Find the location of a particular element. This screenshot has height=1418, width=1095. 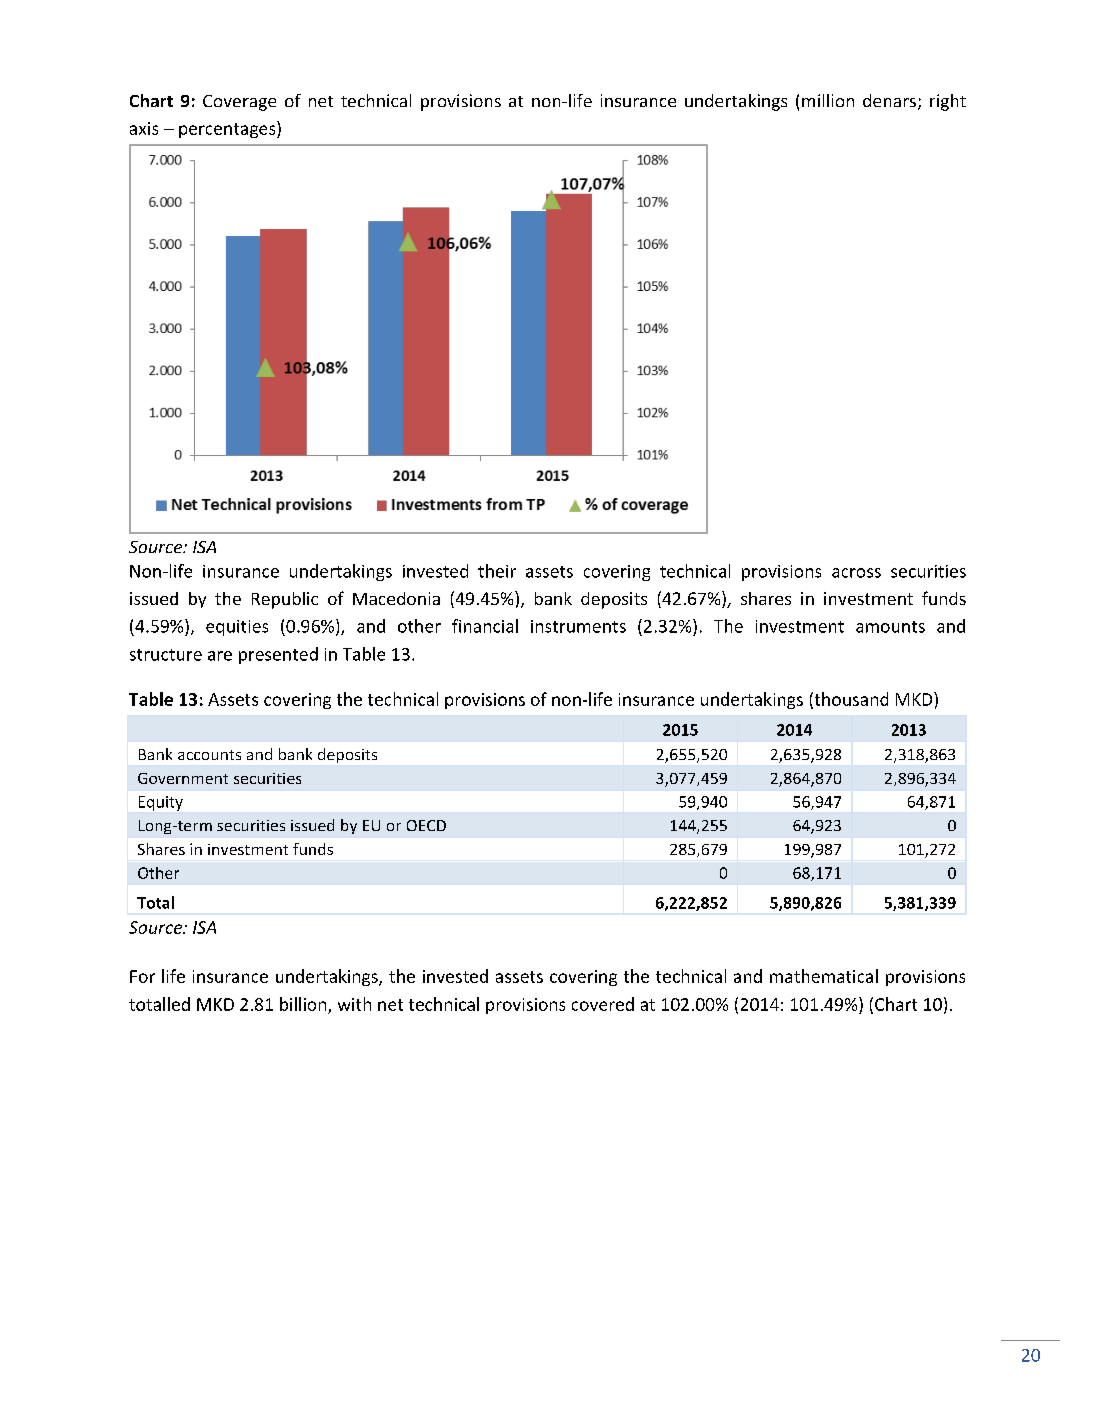

covered is located at coordinates (603, 1004).
